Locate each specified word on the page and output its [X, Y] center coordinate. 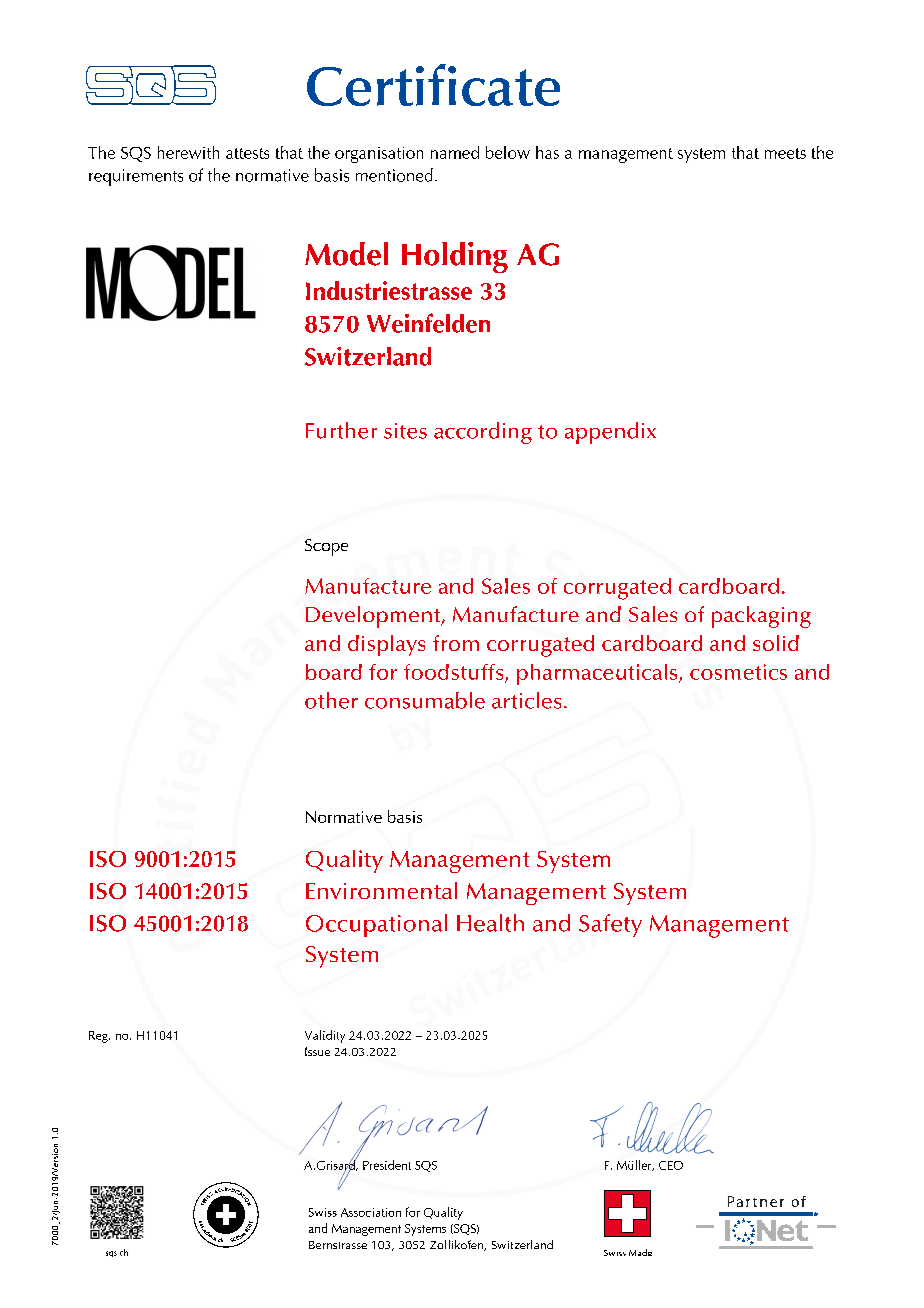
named [455, 152]
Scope [326, 547]
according [483, 433]
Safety [610, 925]
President [387, 1165]
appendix [610, 433]
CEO [671, 1165]
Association [371, 1212]
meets [785, 153]
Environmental [381, 890]
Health [490, 923]
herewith [188, 152]
